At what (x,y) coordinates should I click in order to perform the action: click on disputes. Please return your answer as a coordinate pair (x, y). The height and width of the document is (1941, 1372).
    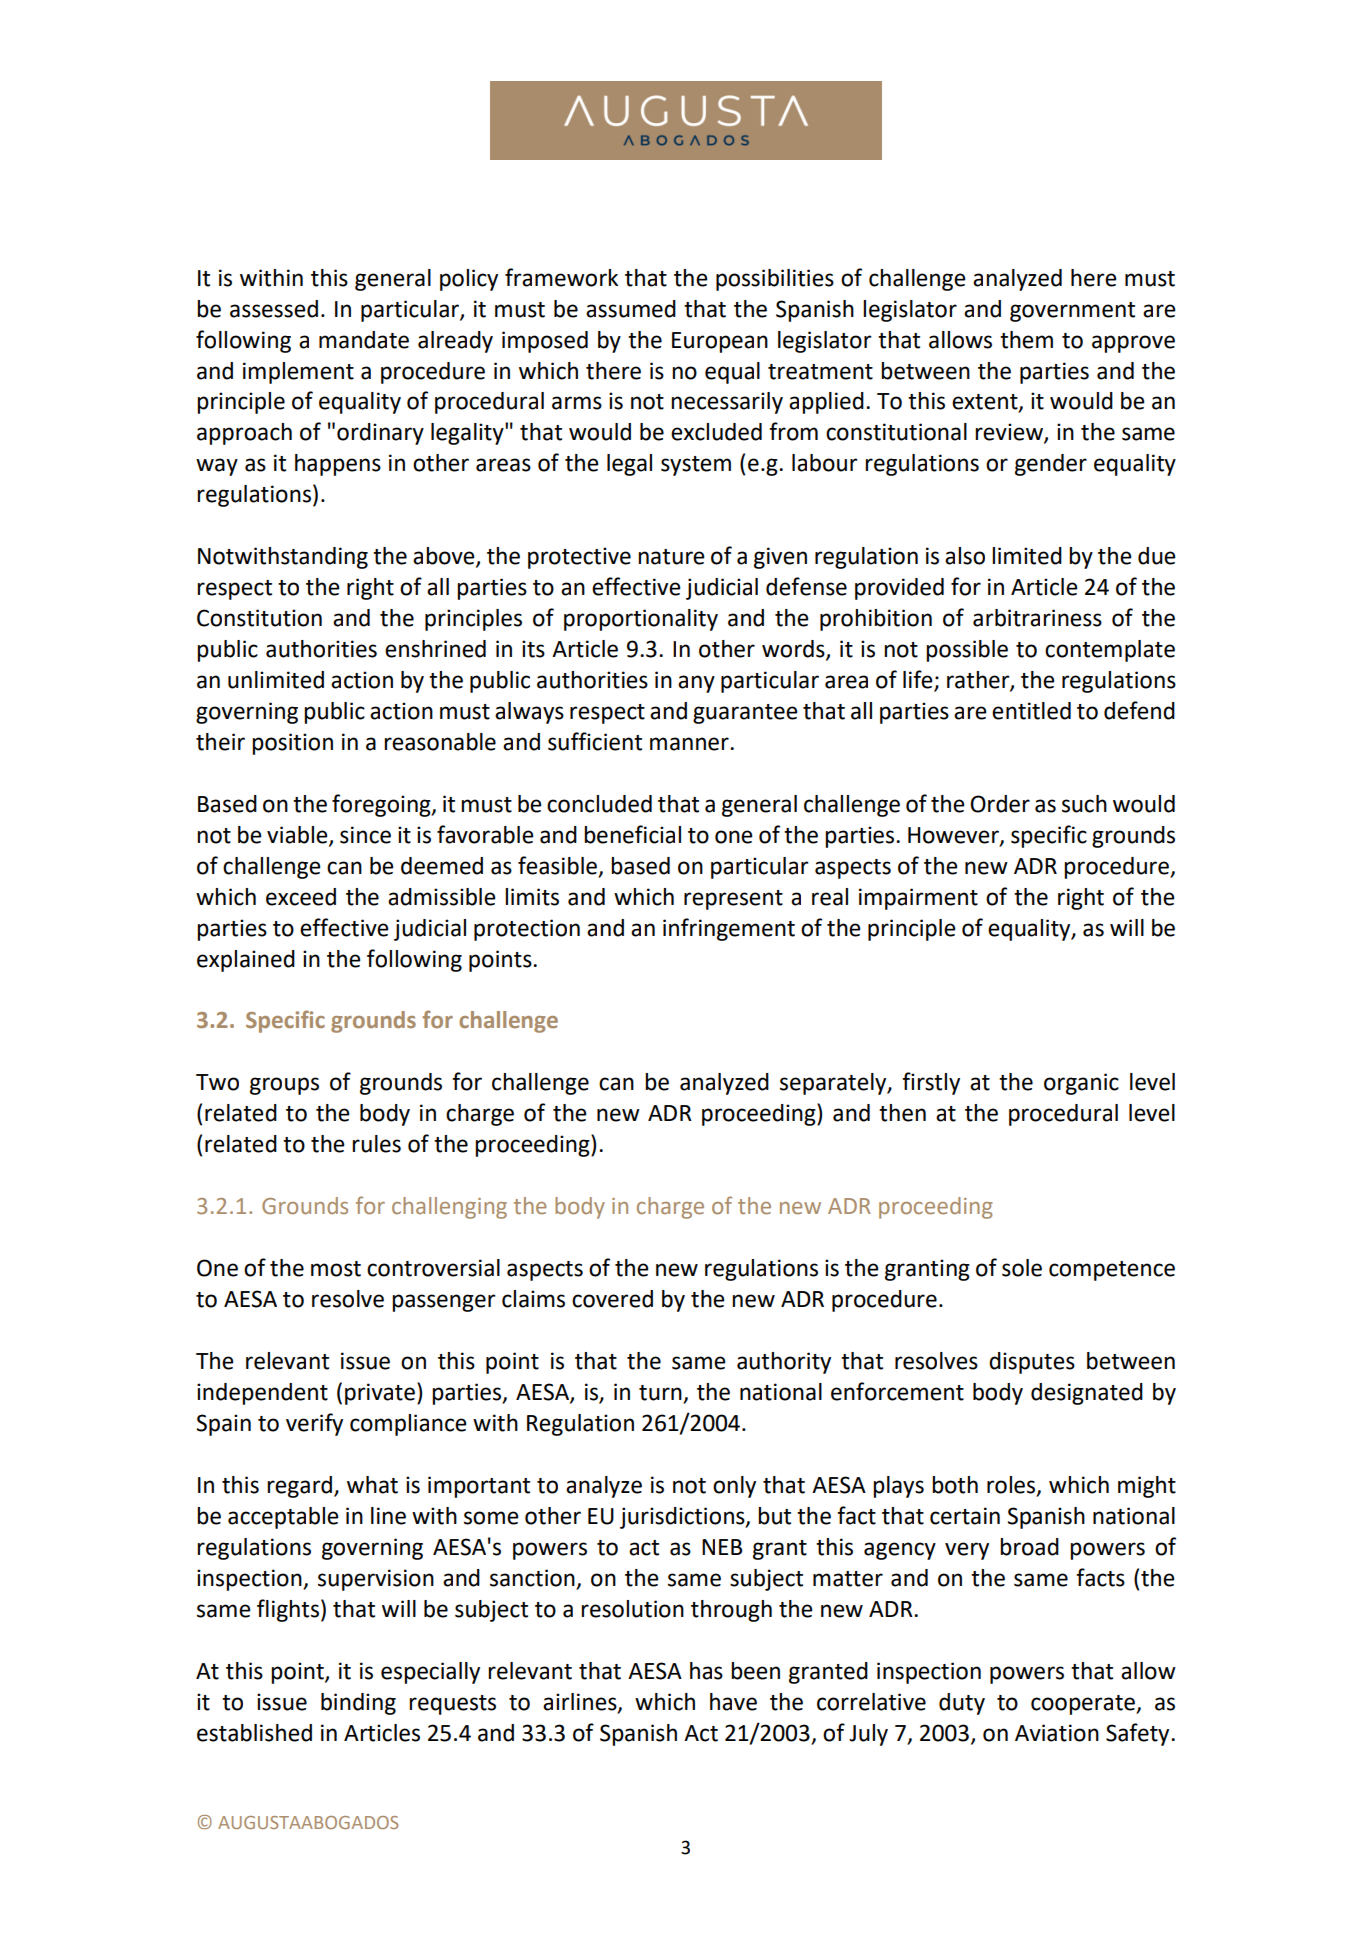
    Looking at the image, I should click on (1032, 1363).
